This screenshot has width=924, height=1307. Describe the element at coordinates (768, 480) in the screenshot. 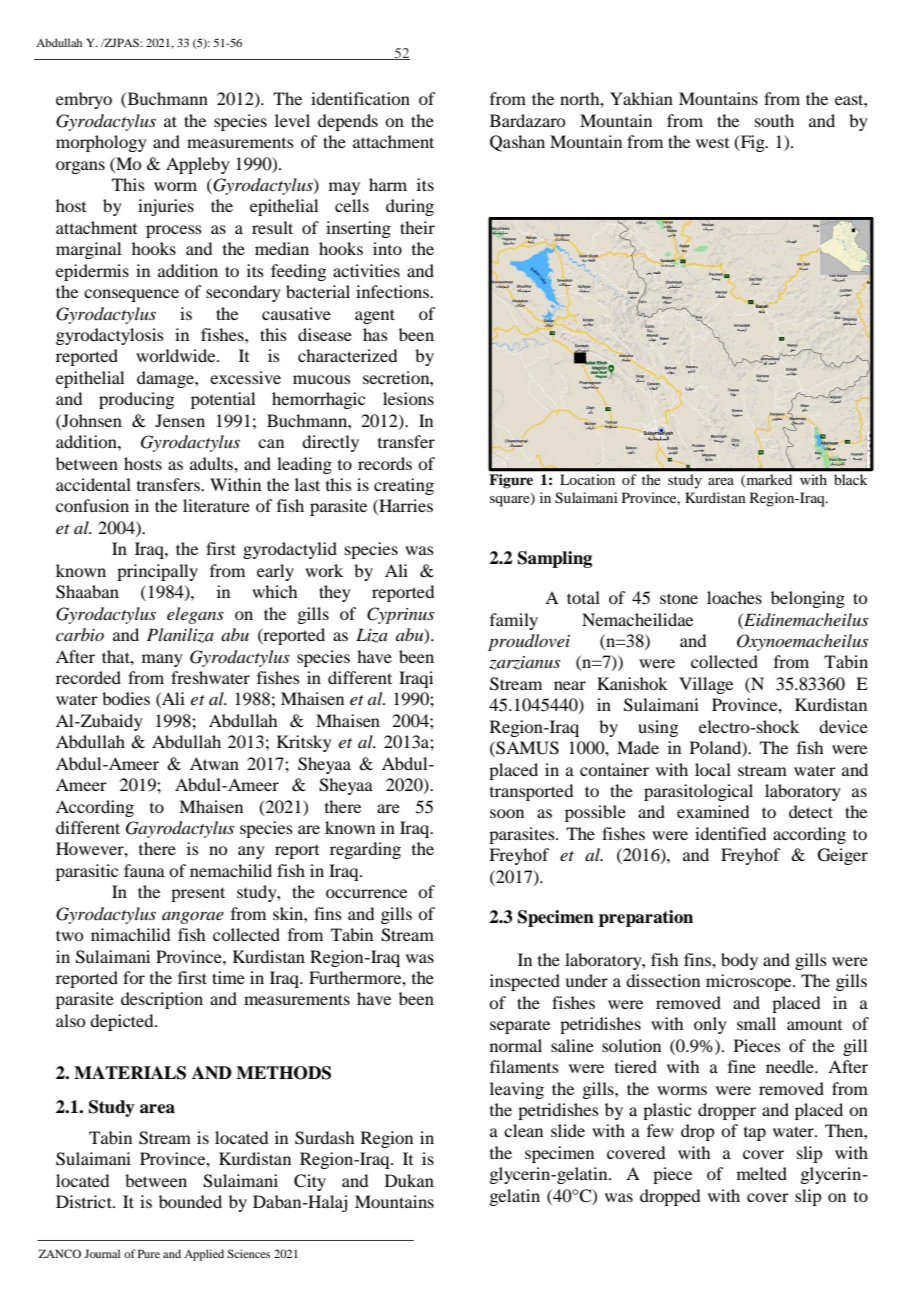

I see `marked` at that location.
